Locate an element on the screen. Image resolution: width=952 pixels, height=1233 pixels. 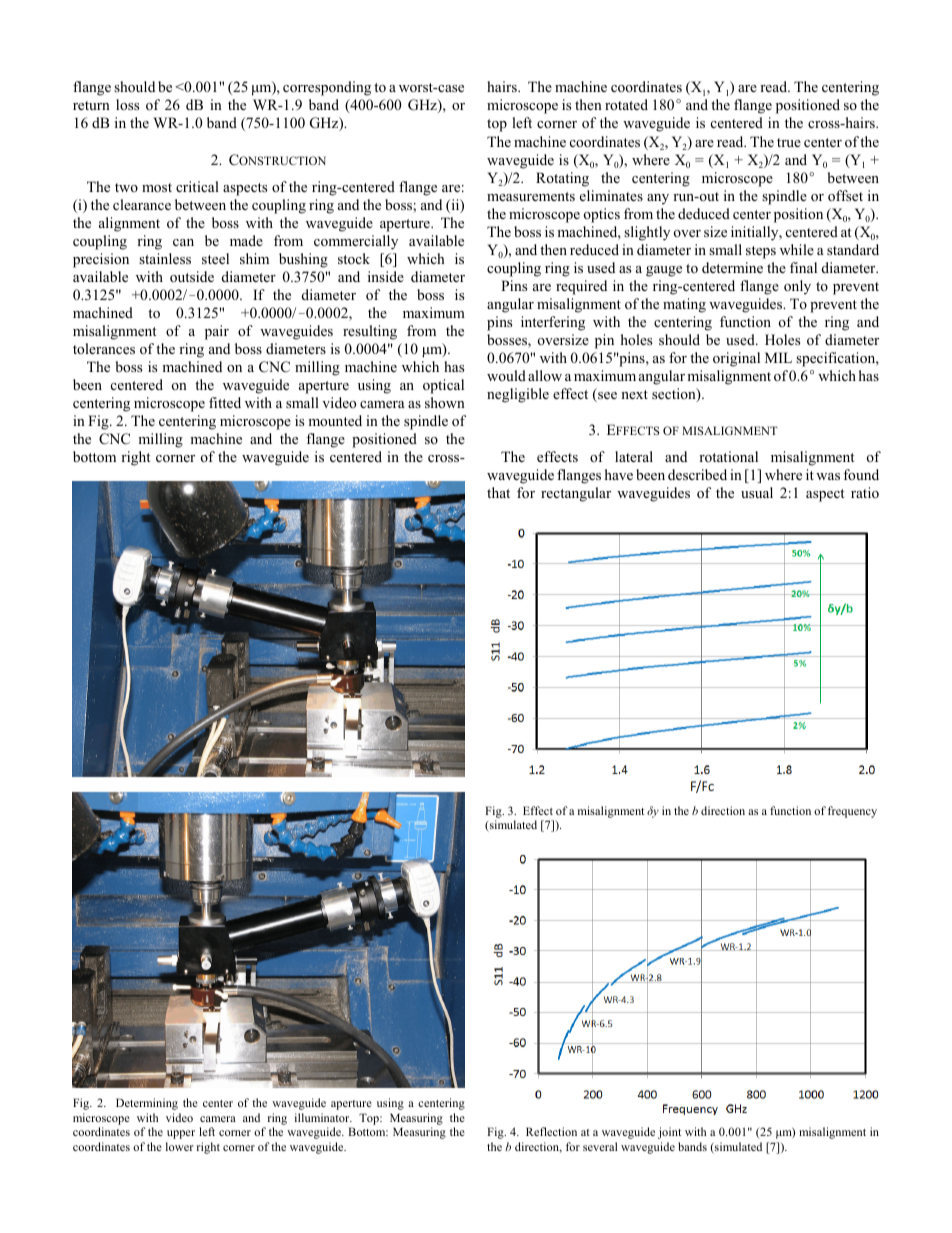
usual is located at coordinates (757, 492).
